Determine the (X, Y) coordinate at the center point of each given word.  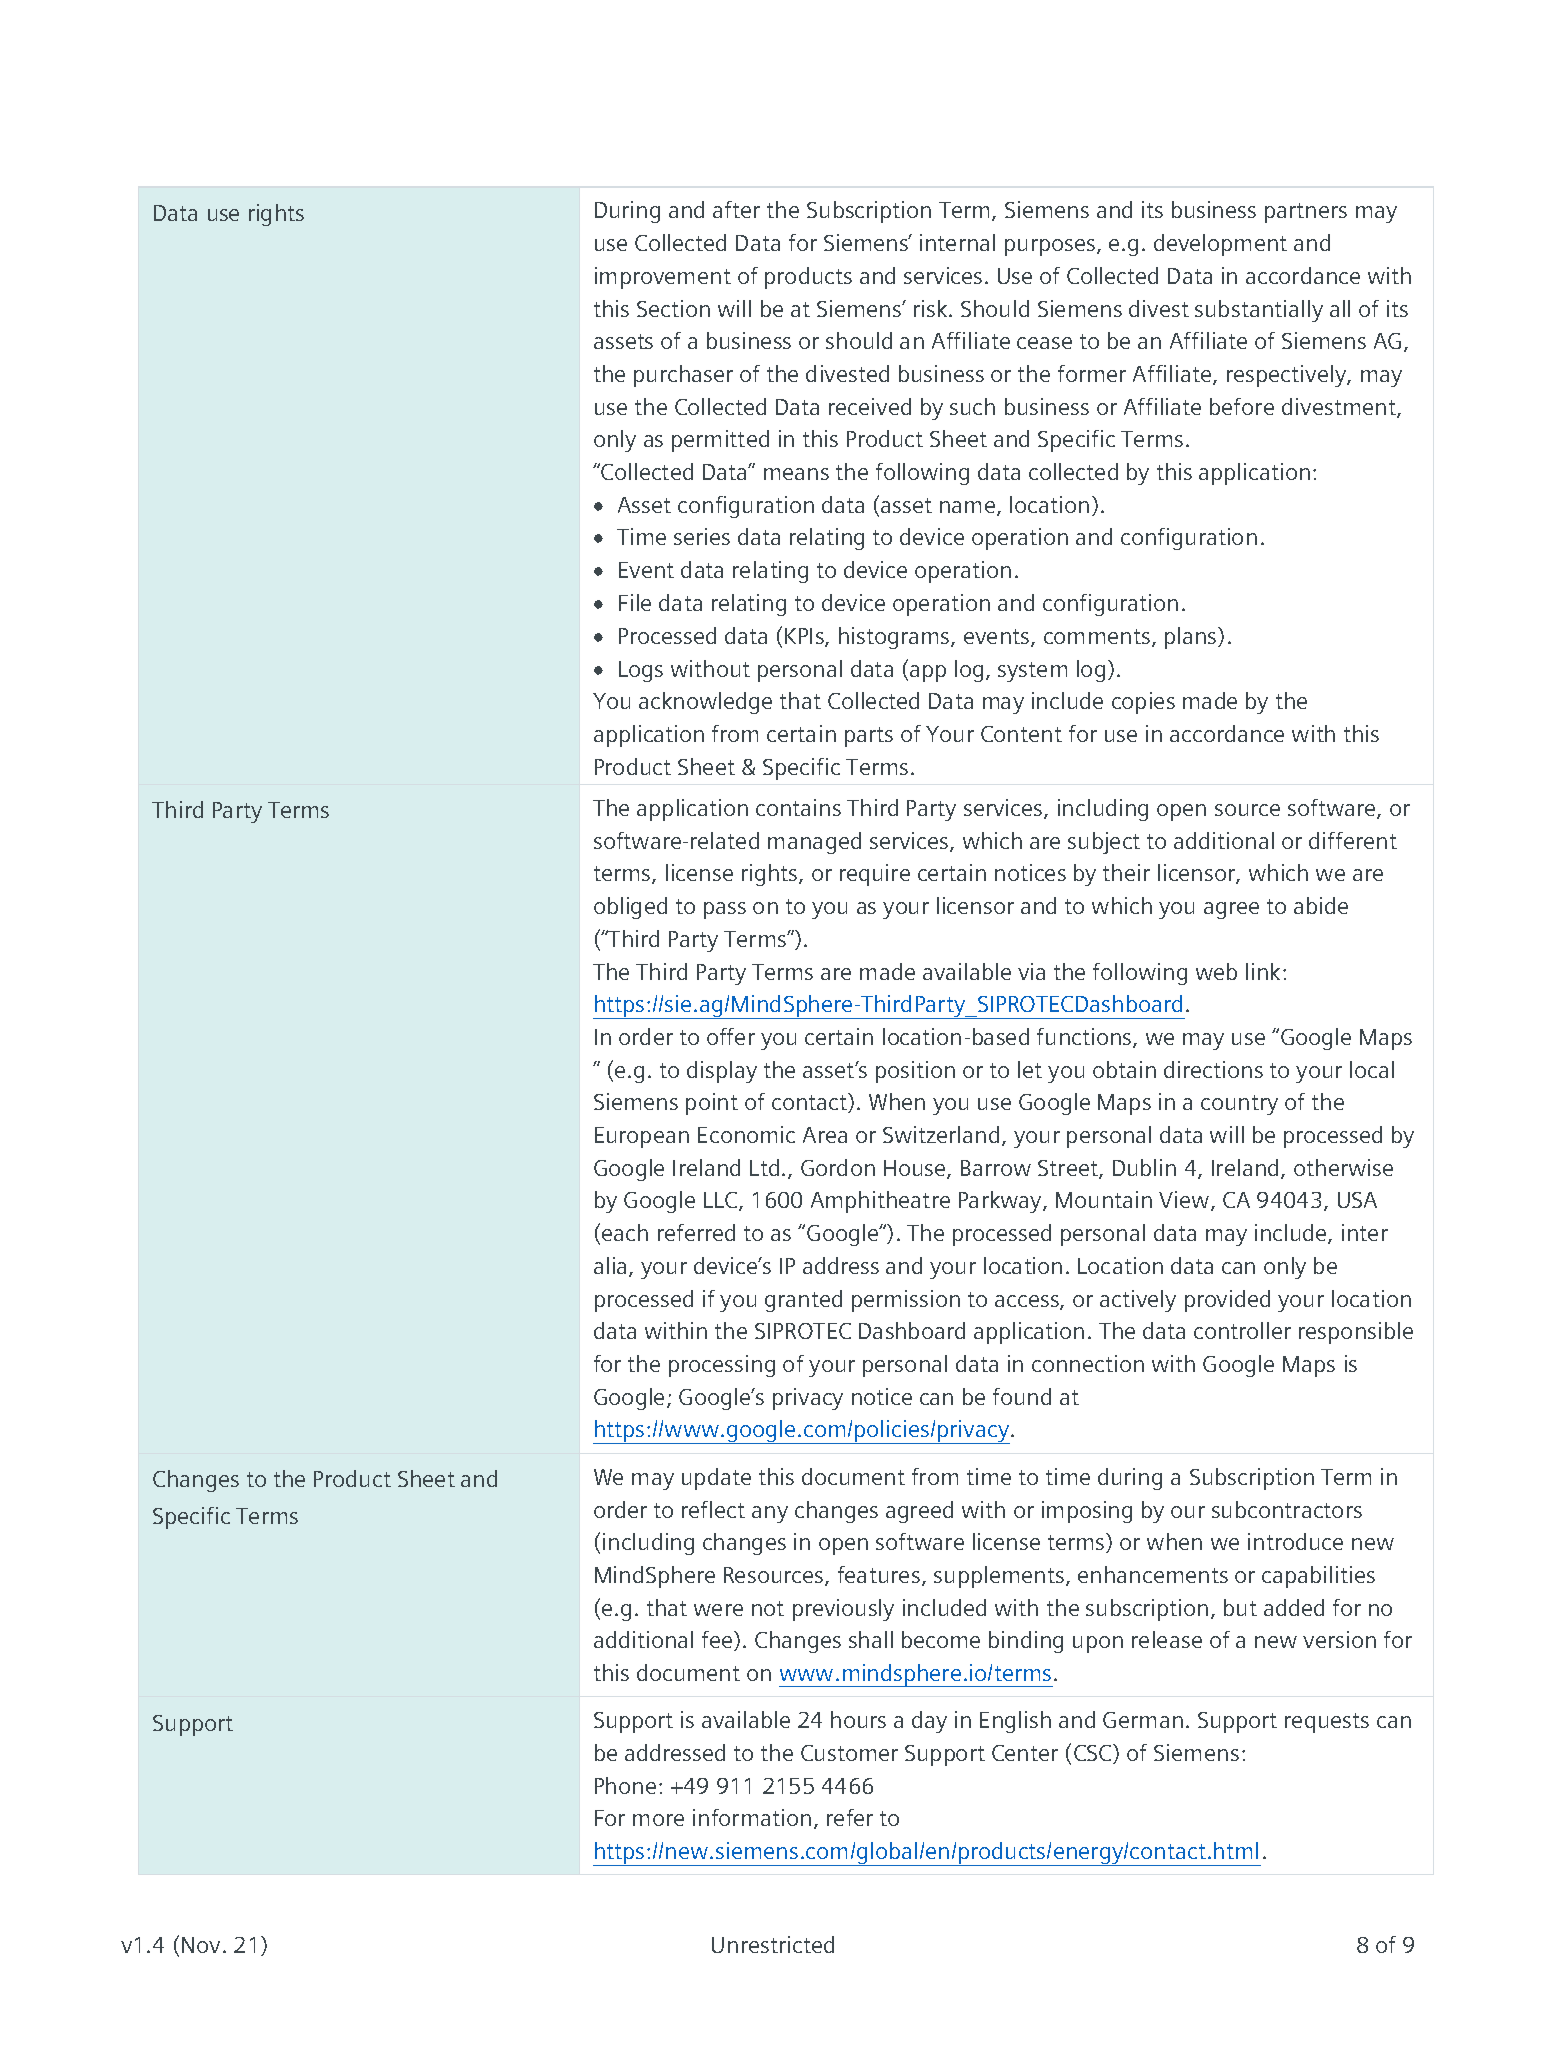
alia (610, 1265)
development (1220, 245)
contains (798, 807)
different (1353, 840)
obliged (630, 908)
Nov (201, 1945)
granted (803, 1301)
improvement (663, 278)
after (736, 209)
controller (1242, 1330)
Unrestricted (773, 1944)
